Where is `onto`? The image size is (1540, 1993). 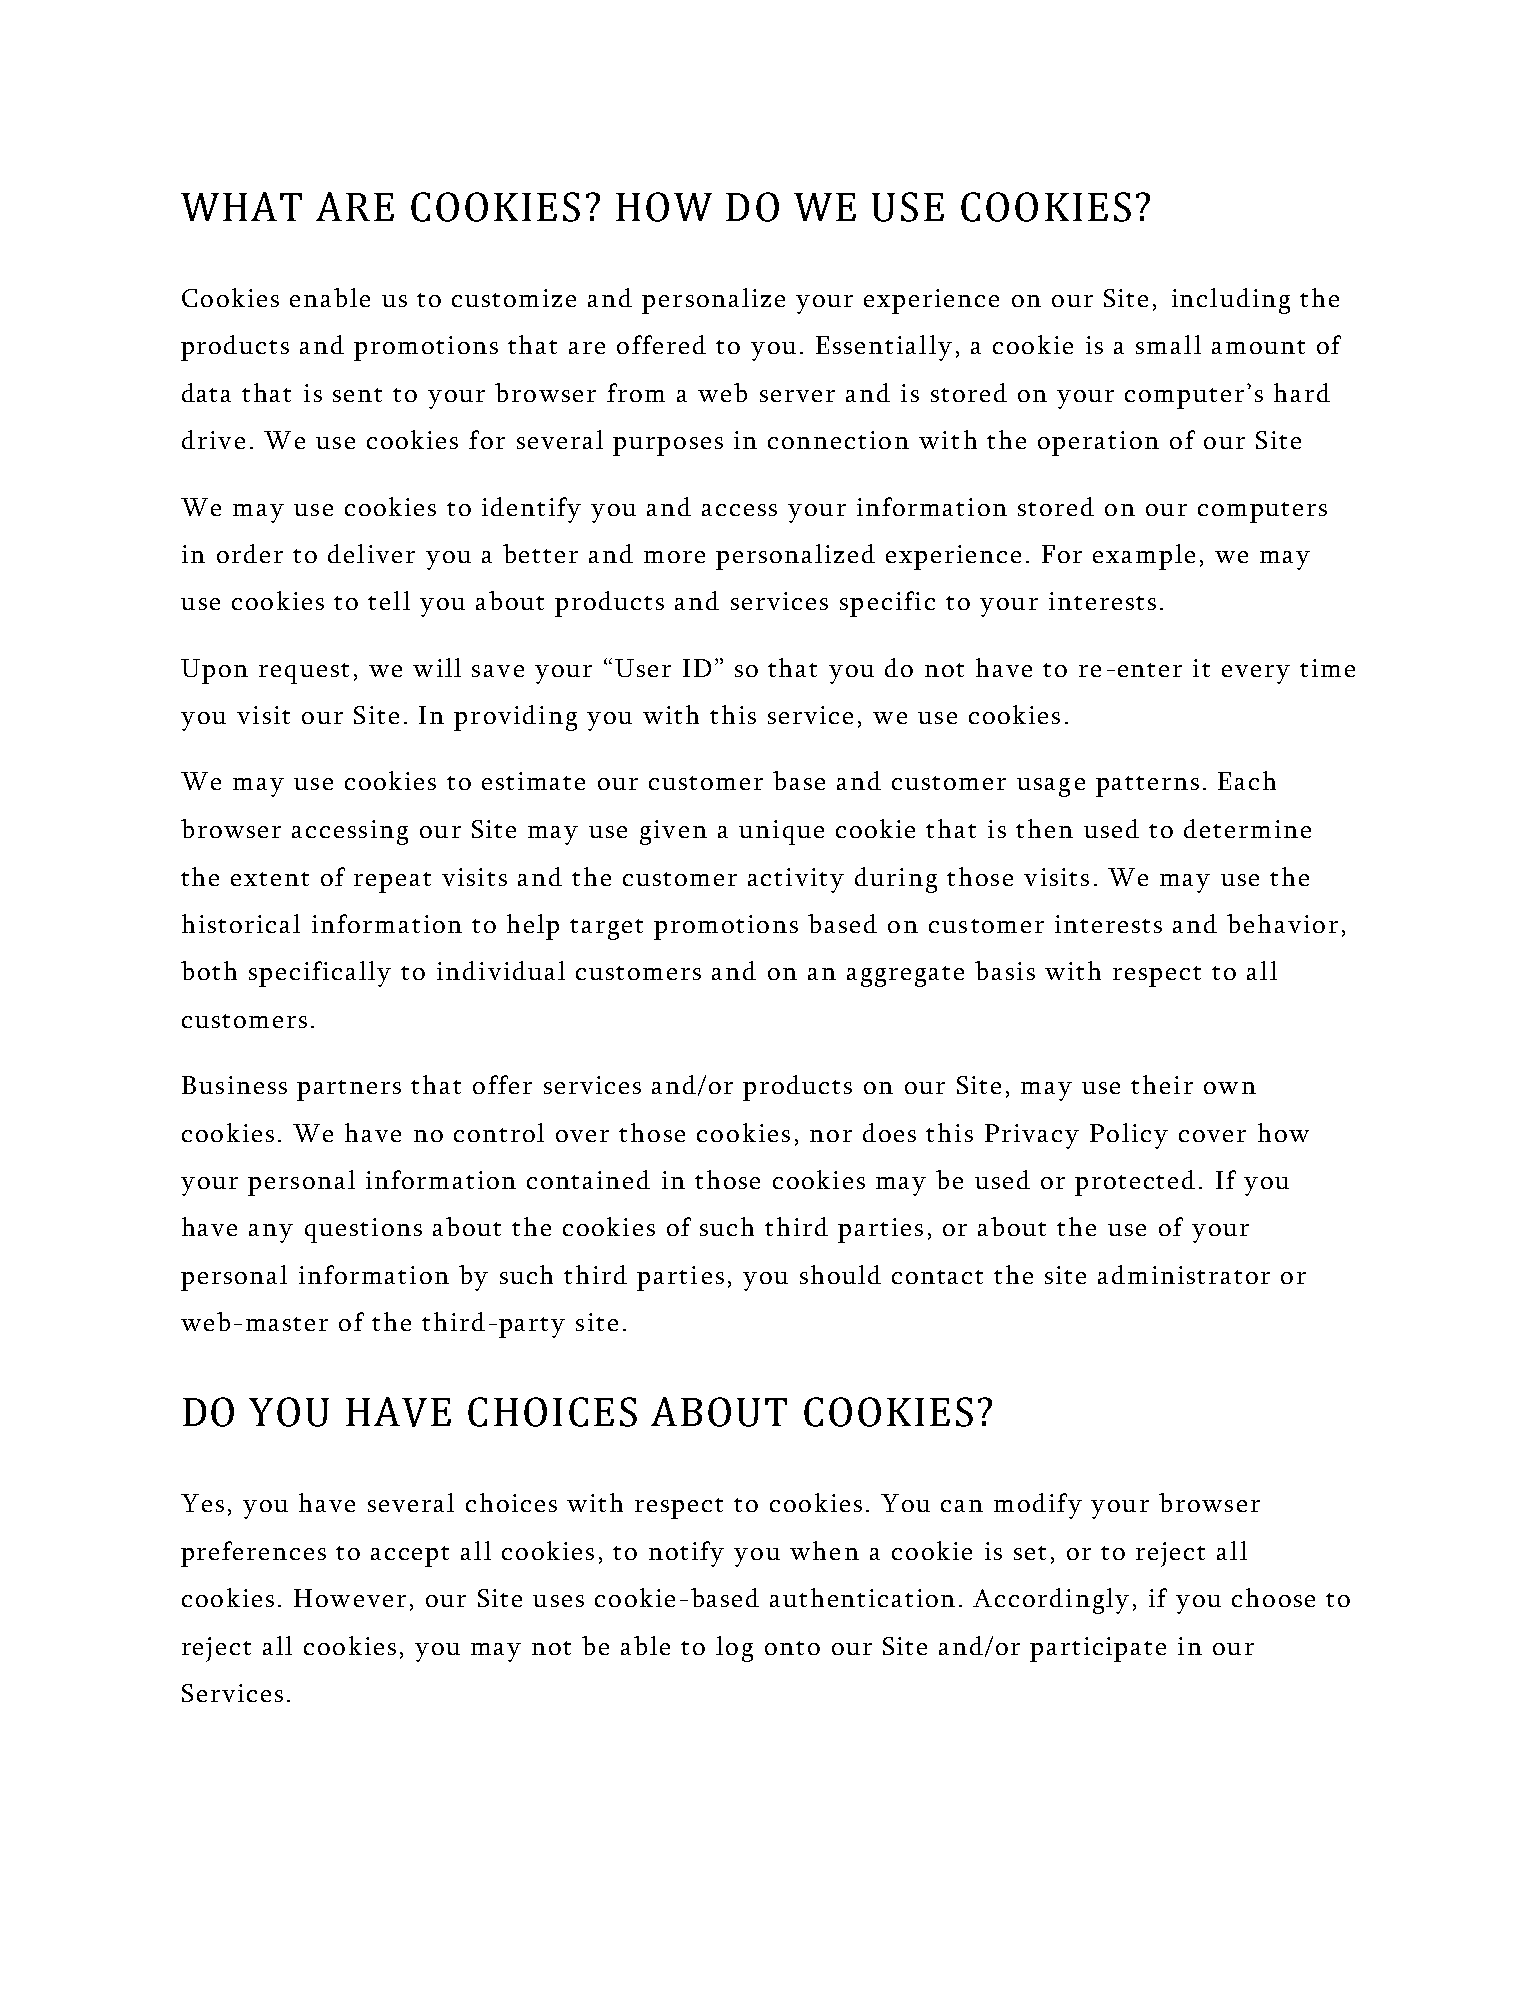
onto is located at coordinates (792, 1648).
